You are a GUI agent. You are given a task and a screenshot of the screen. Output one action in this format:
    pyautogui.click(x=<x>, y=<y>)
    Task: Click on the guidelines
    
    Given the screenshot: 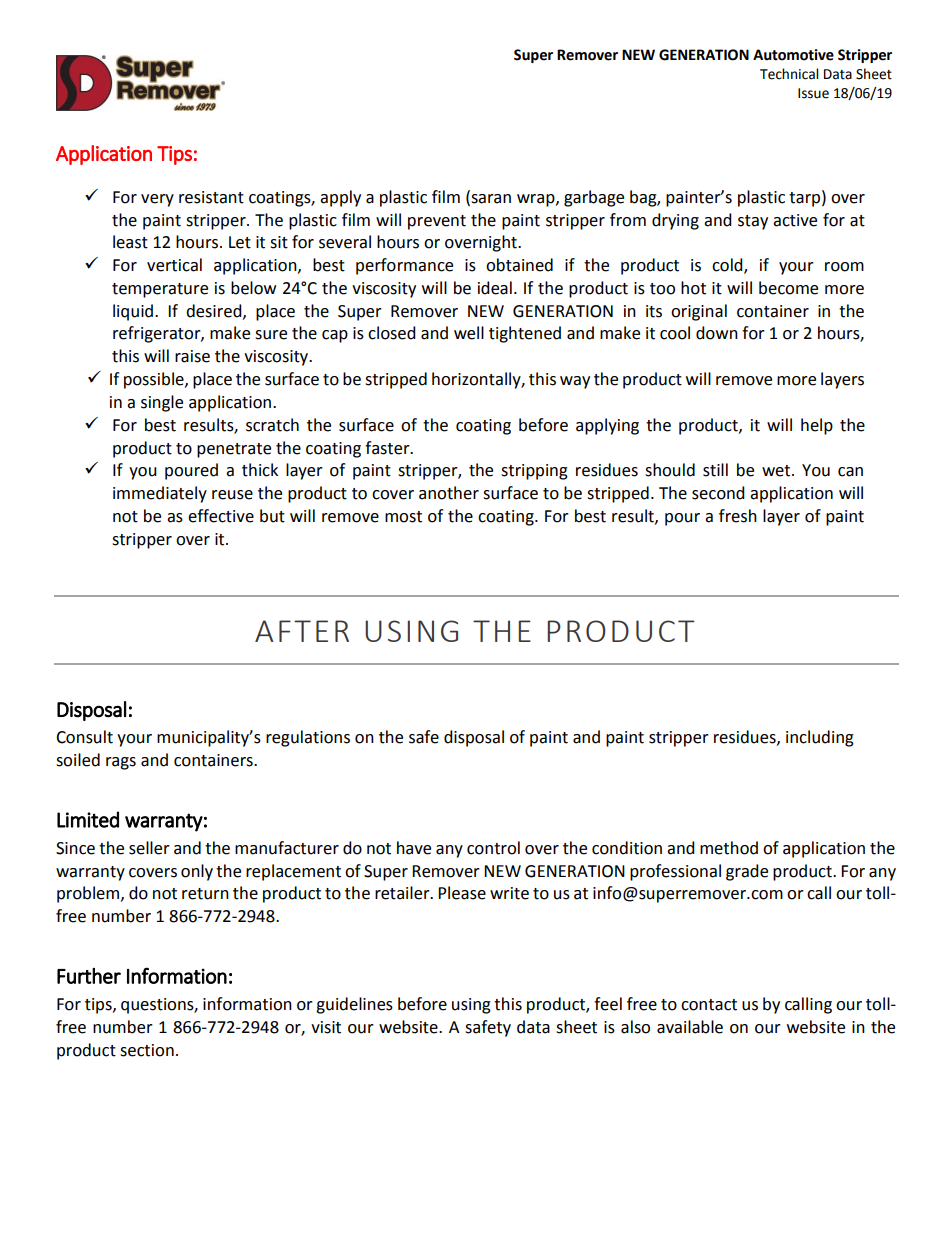 What is the action you would take?
    pyautogui.click(x=354, y=1005)
